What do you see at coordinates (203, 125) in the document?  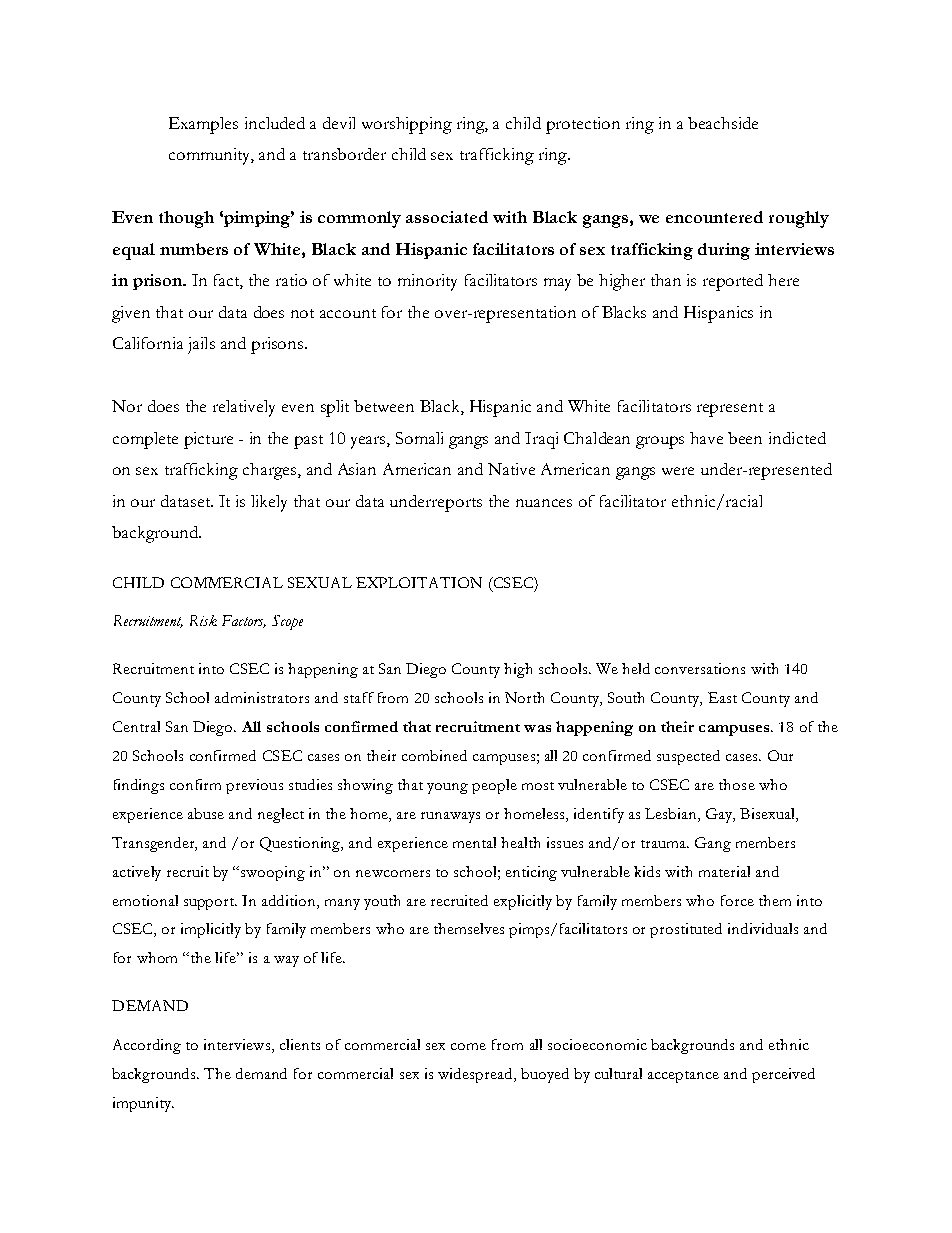 I see `Examples` at bounding box center [203, 125].
